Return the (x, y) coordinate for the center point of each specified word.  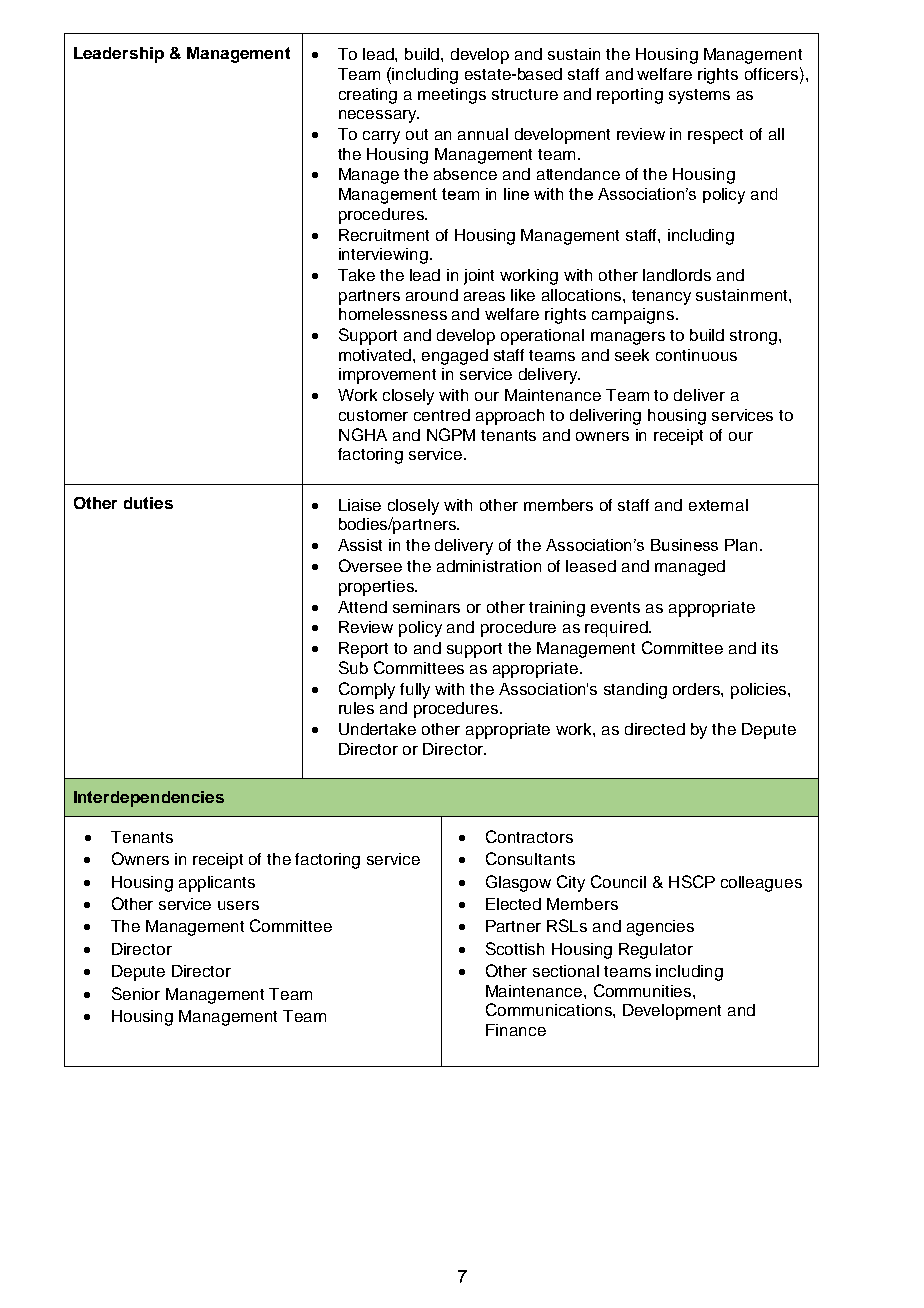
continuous (696, 355)
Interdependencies (149, 799)
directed (655, 729)
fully (415, 691)
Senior (136, 993)
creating (368, 96)
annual (483, 134)
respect (715, 136)
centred (442, 415)
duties (148, 503)
